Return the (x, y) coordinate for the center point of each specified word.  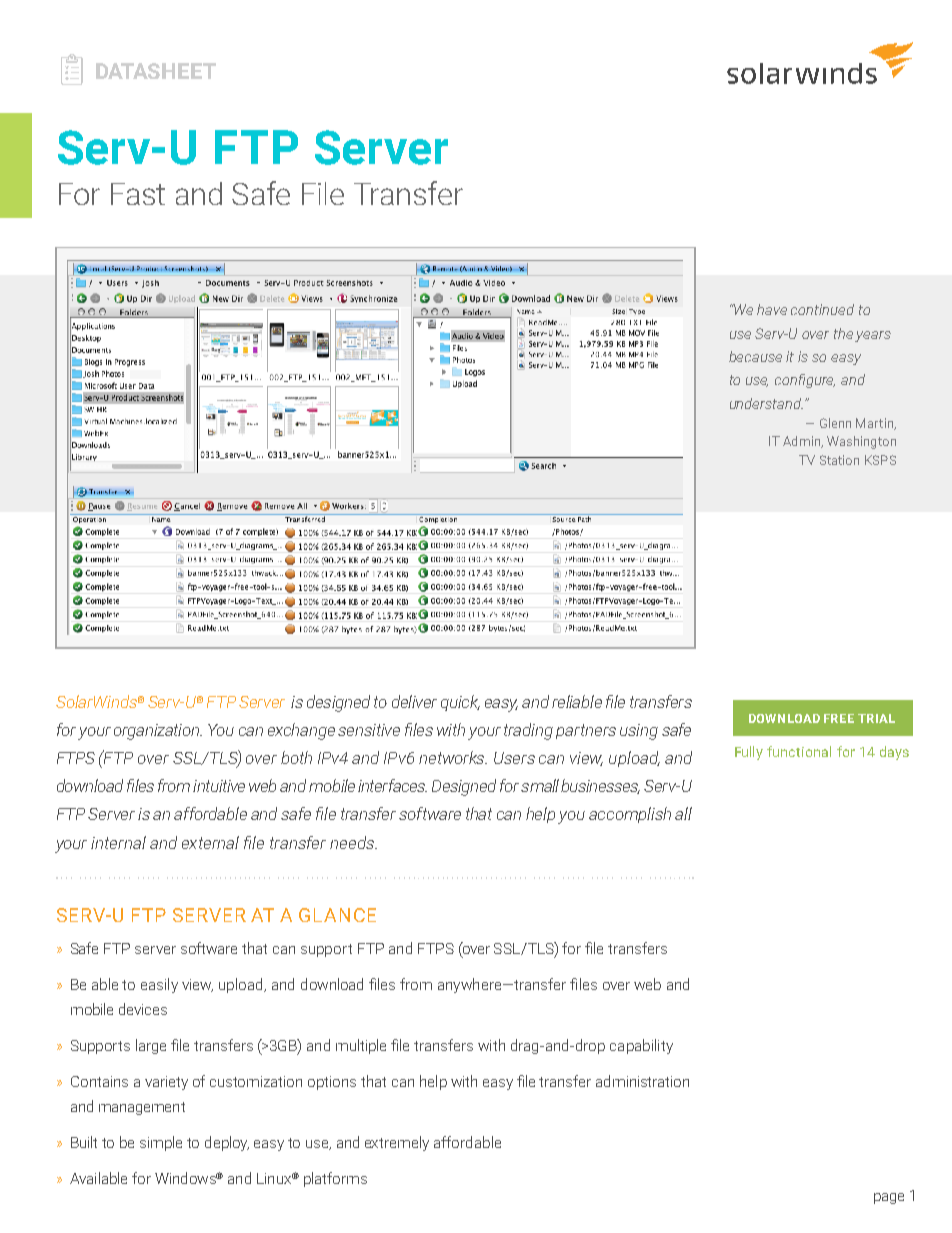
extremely (397, 1143)
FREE (839, 718)
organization (158, 732)
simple (161, 1143)
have (772, 309)
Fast (138, 194)
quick (460, 703)
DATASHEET (156, 71)
